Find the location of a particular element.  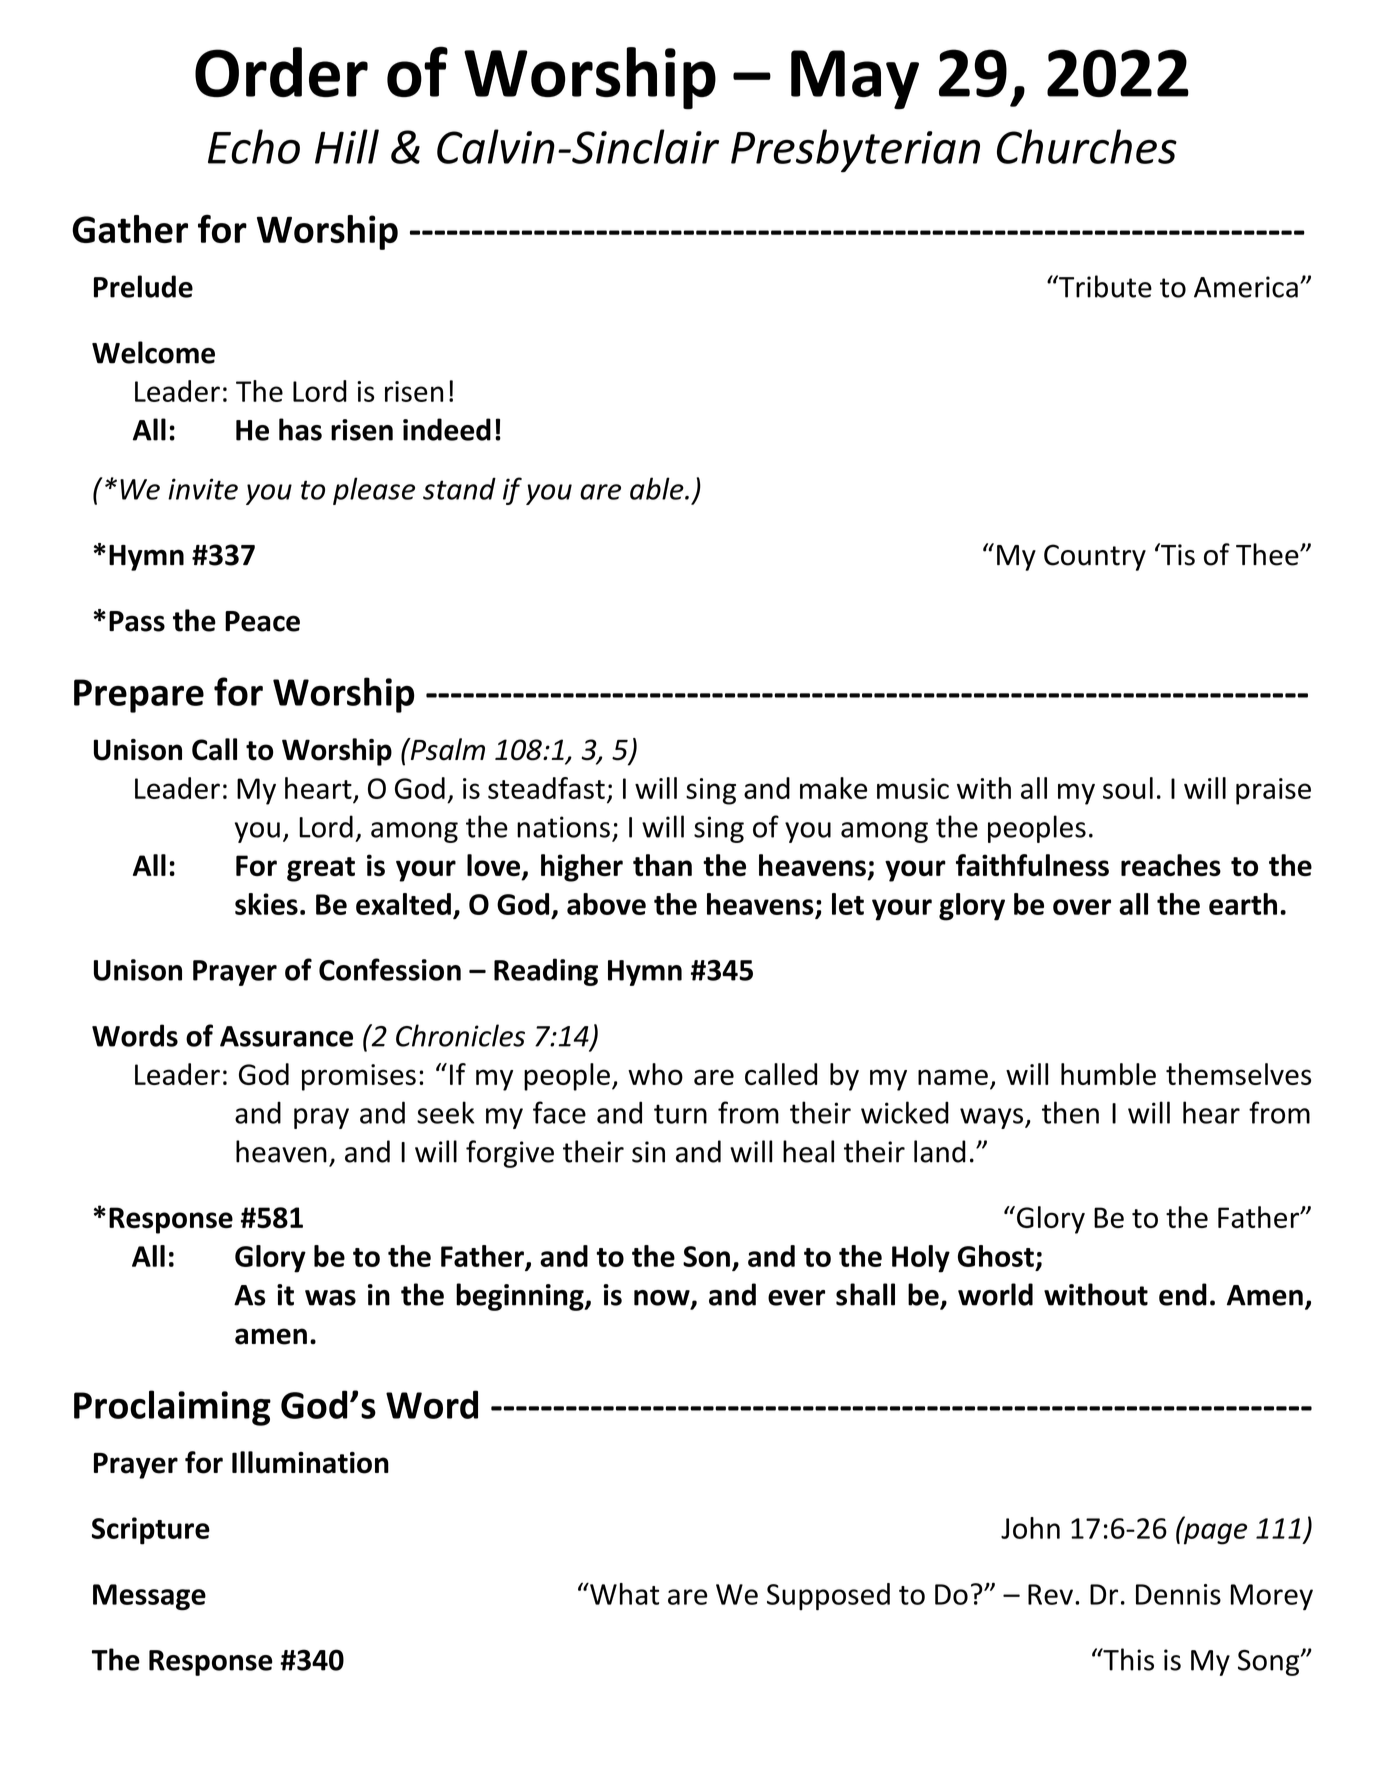

Echo is located at coordinates (254, 146).
